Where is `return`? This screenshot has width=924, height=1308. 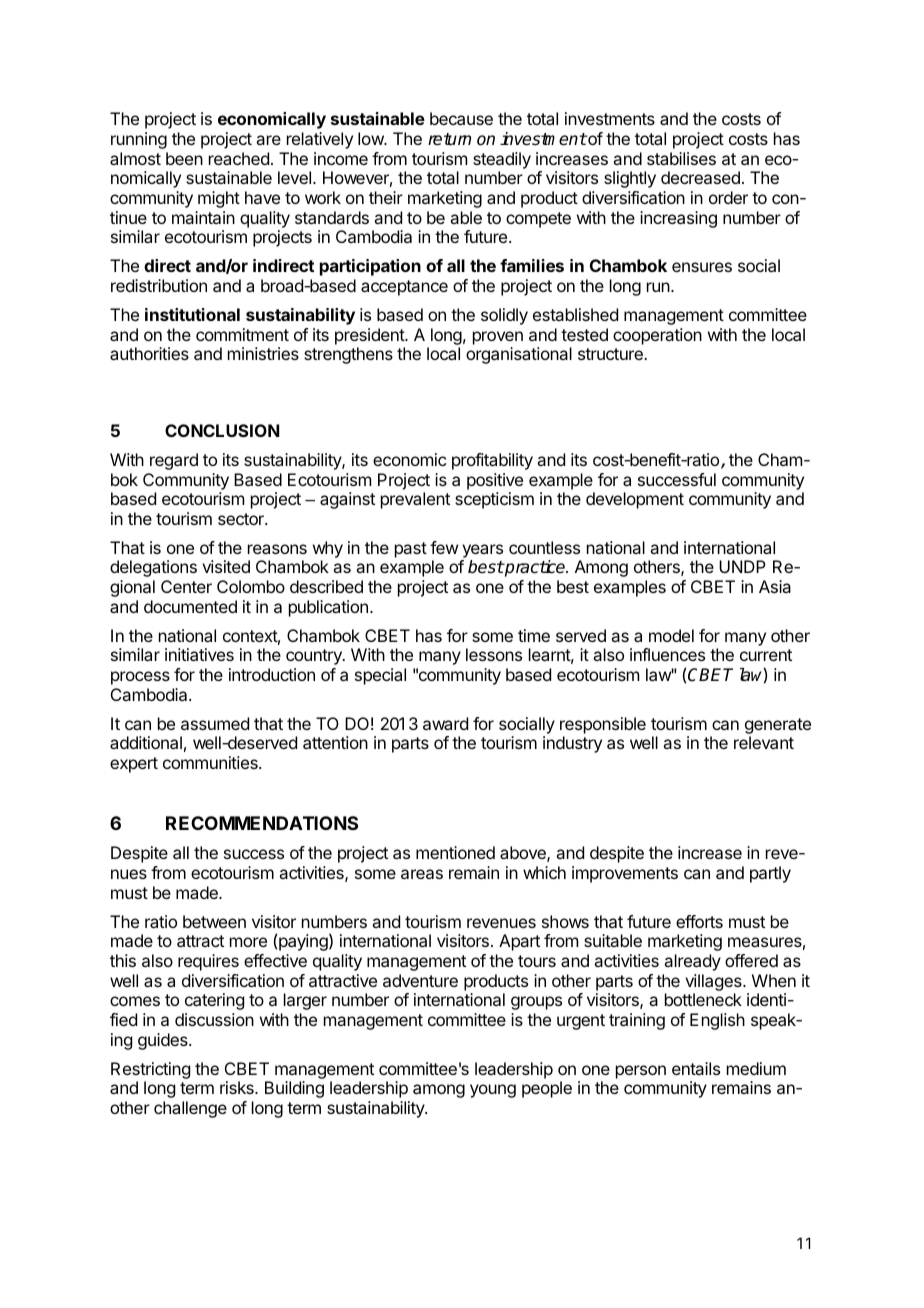 return is located at coordinates (449, 139).
